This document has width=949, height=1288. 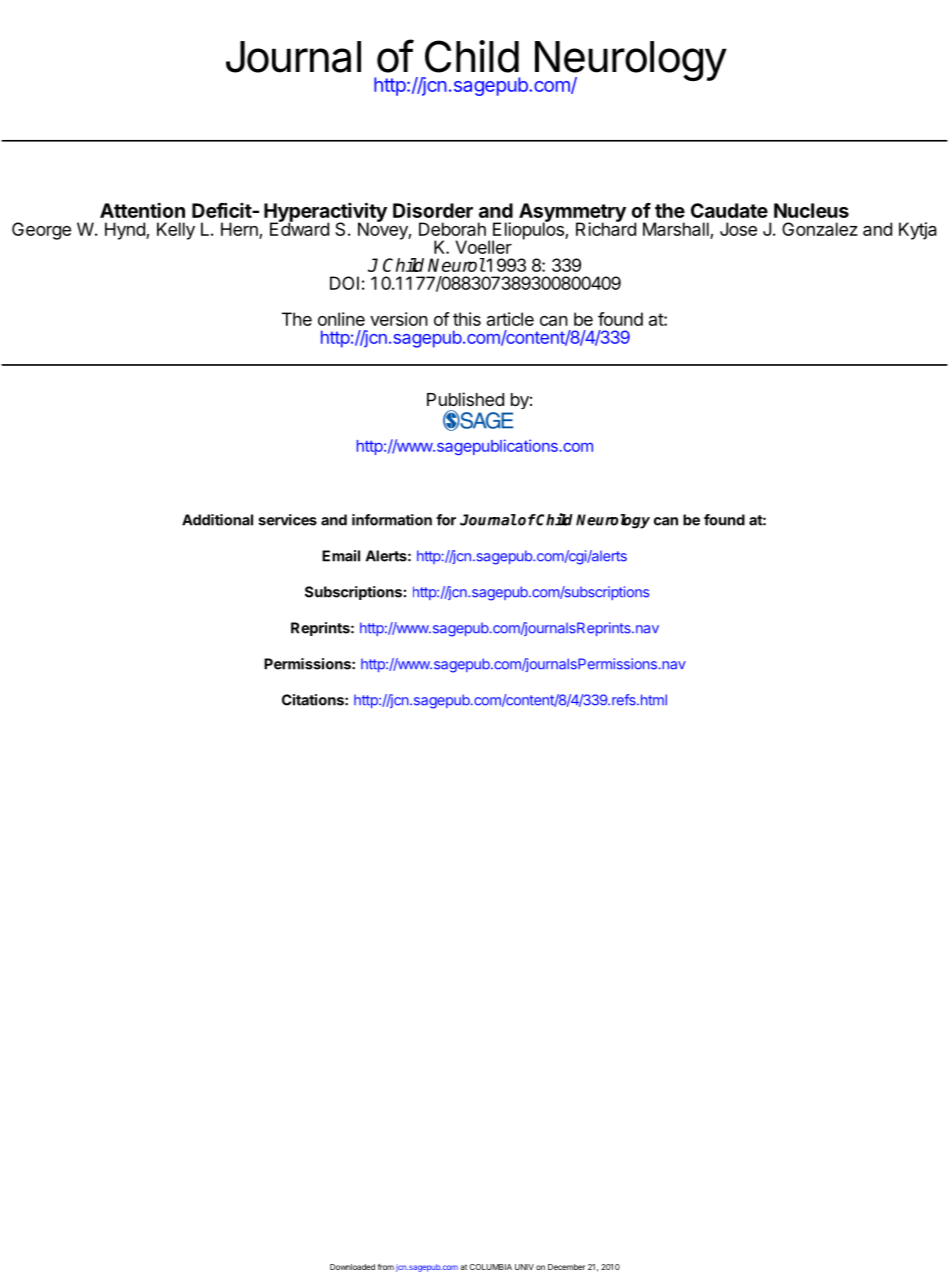 I want to click on December, so click(x=567, y=1267).
